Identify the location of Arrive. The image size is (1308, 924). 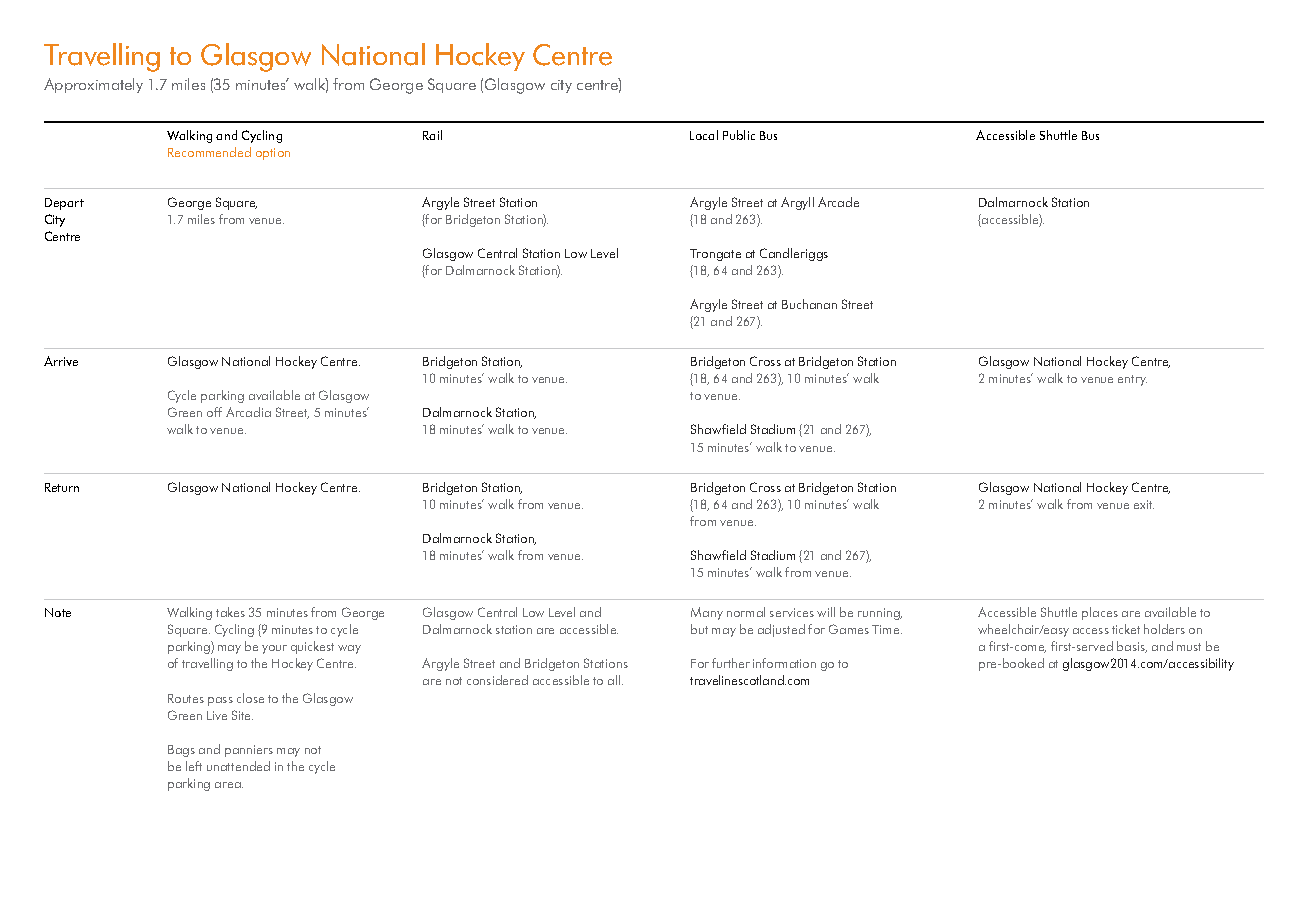
(61, 361).
